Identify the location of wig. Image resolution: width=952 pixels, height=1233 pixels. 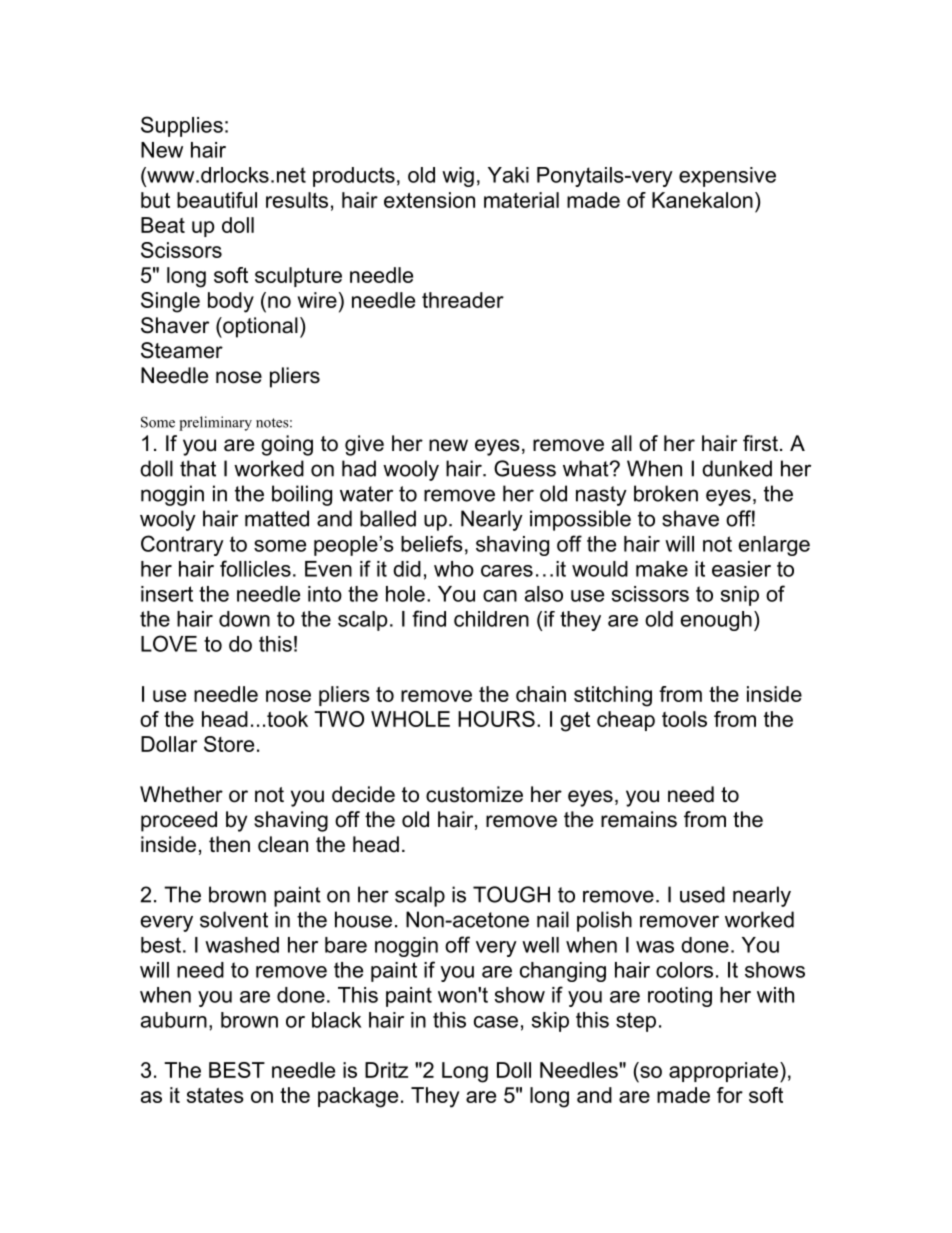
(458, 177).
